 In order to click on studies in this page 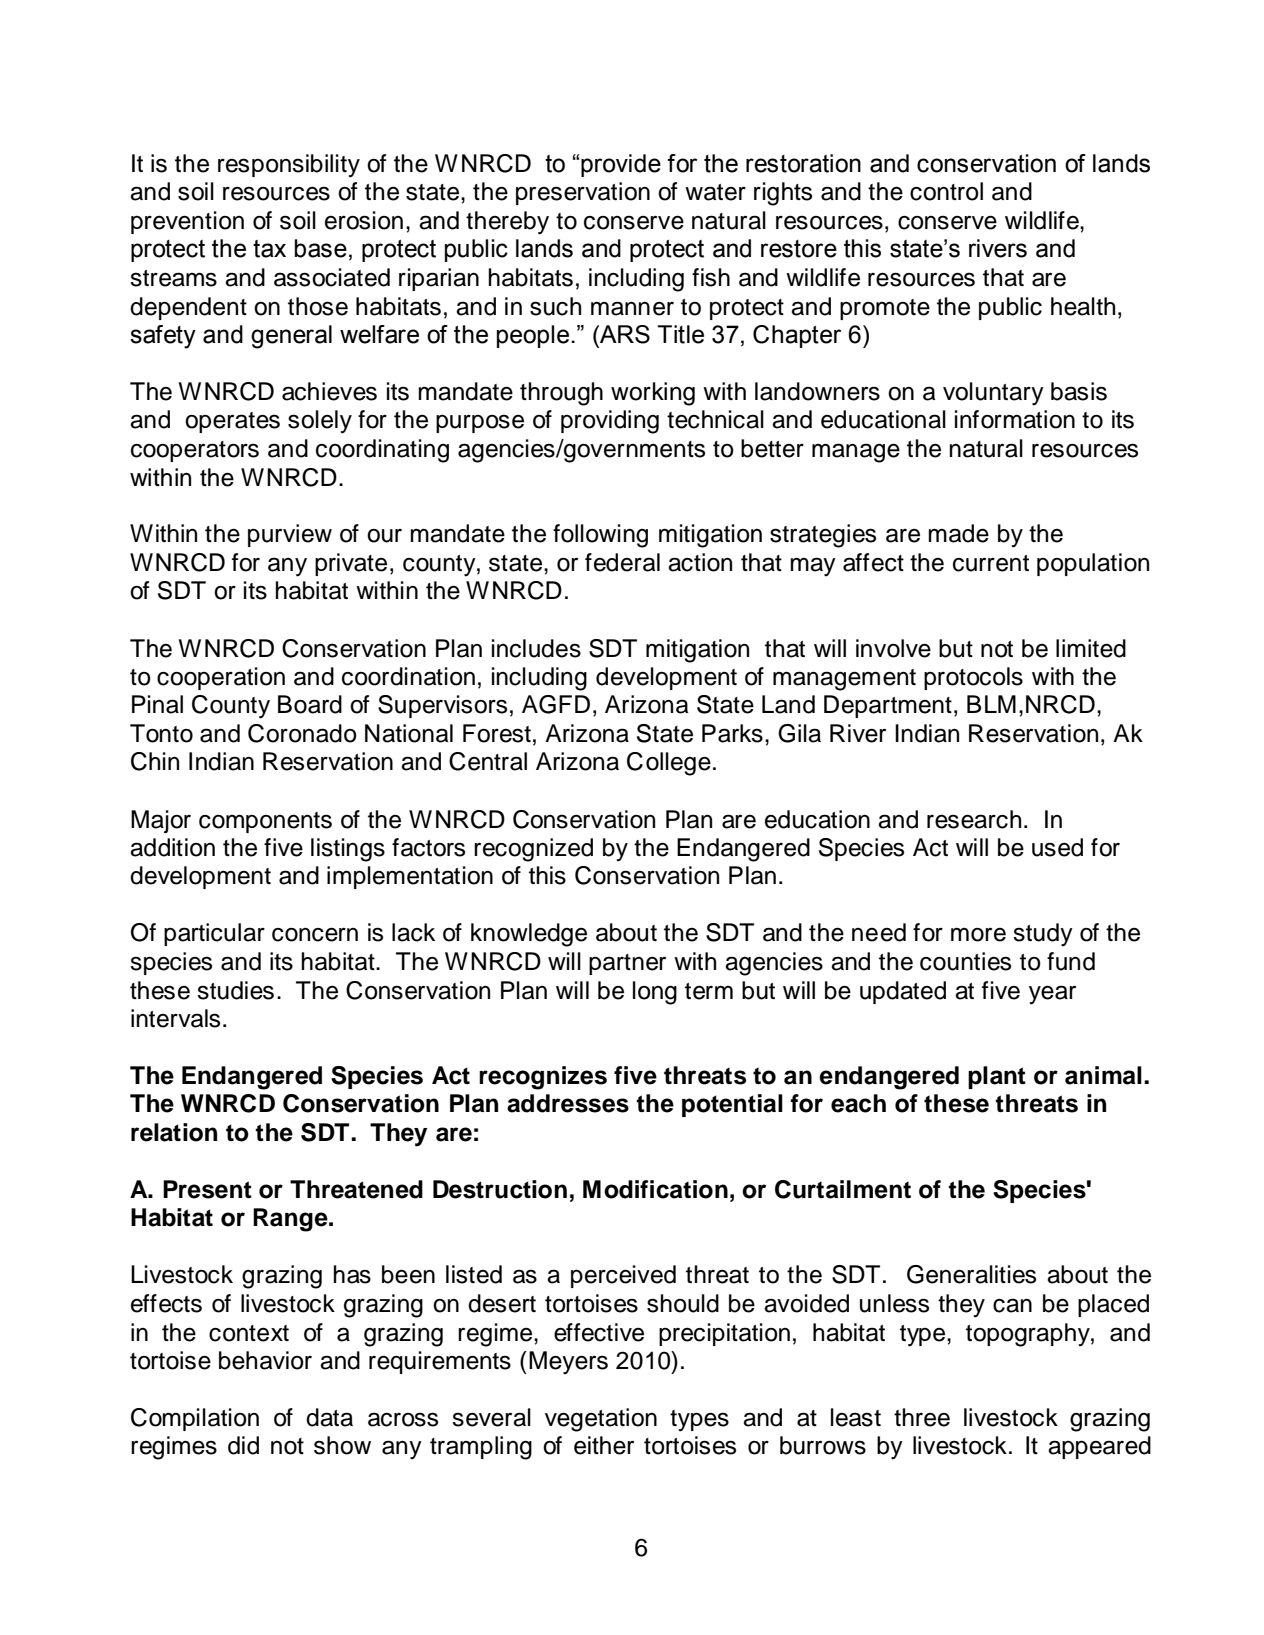, I will do `click(235, 990)`.
